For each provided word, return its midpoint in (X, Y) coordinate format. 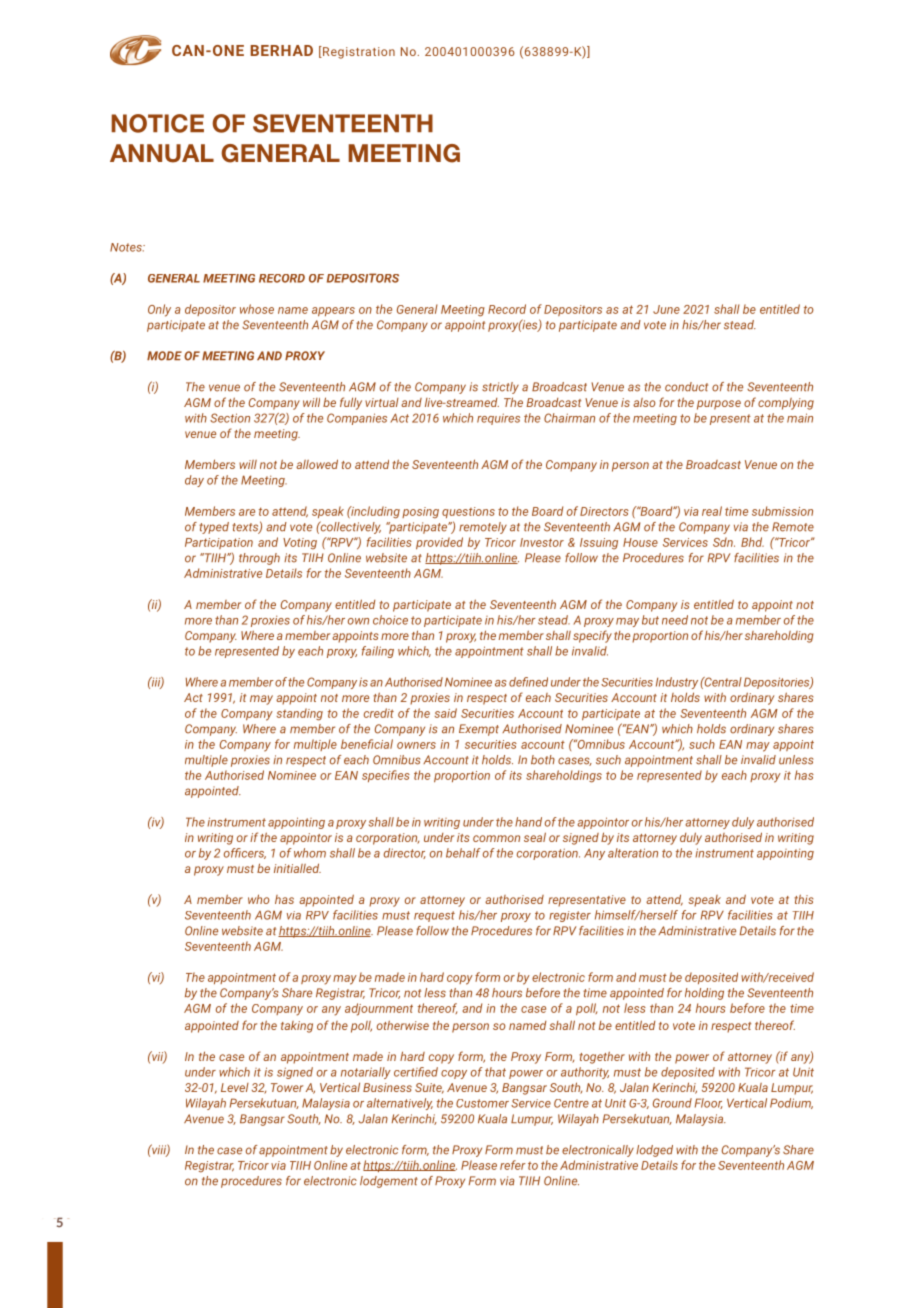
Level (235, 1087)
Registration (358, 52)
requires (498, 419)
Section (230, 418)
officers (245, 853)
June (666, 309)
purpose (719, 405)
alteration (633, 853)
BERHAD (282, 50)
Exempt (479, 730)
